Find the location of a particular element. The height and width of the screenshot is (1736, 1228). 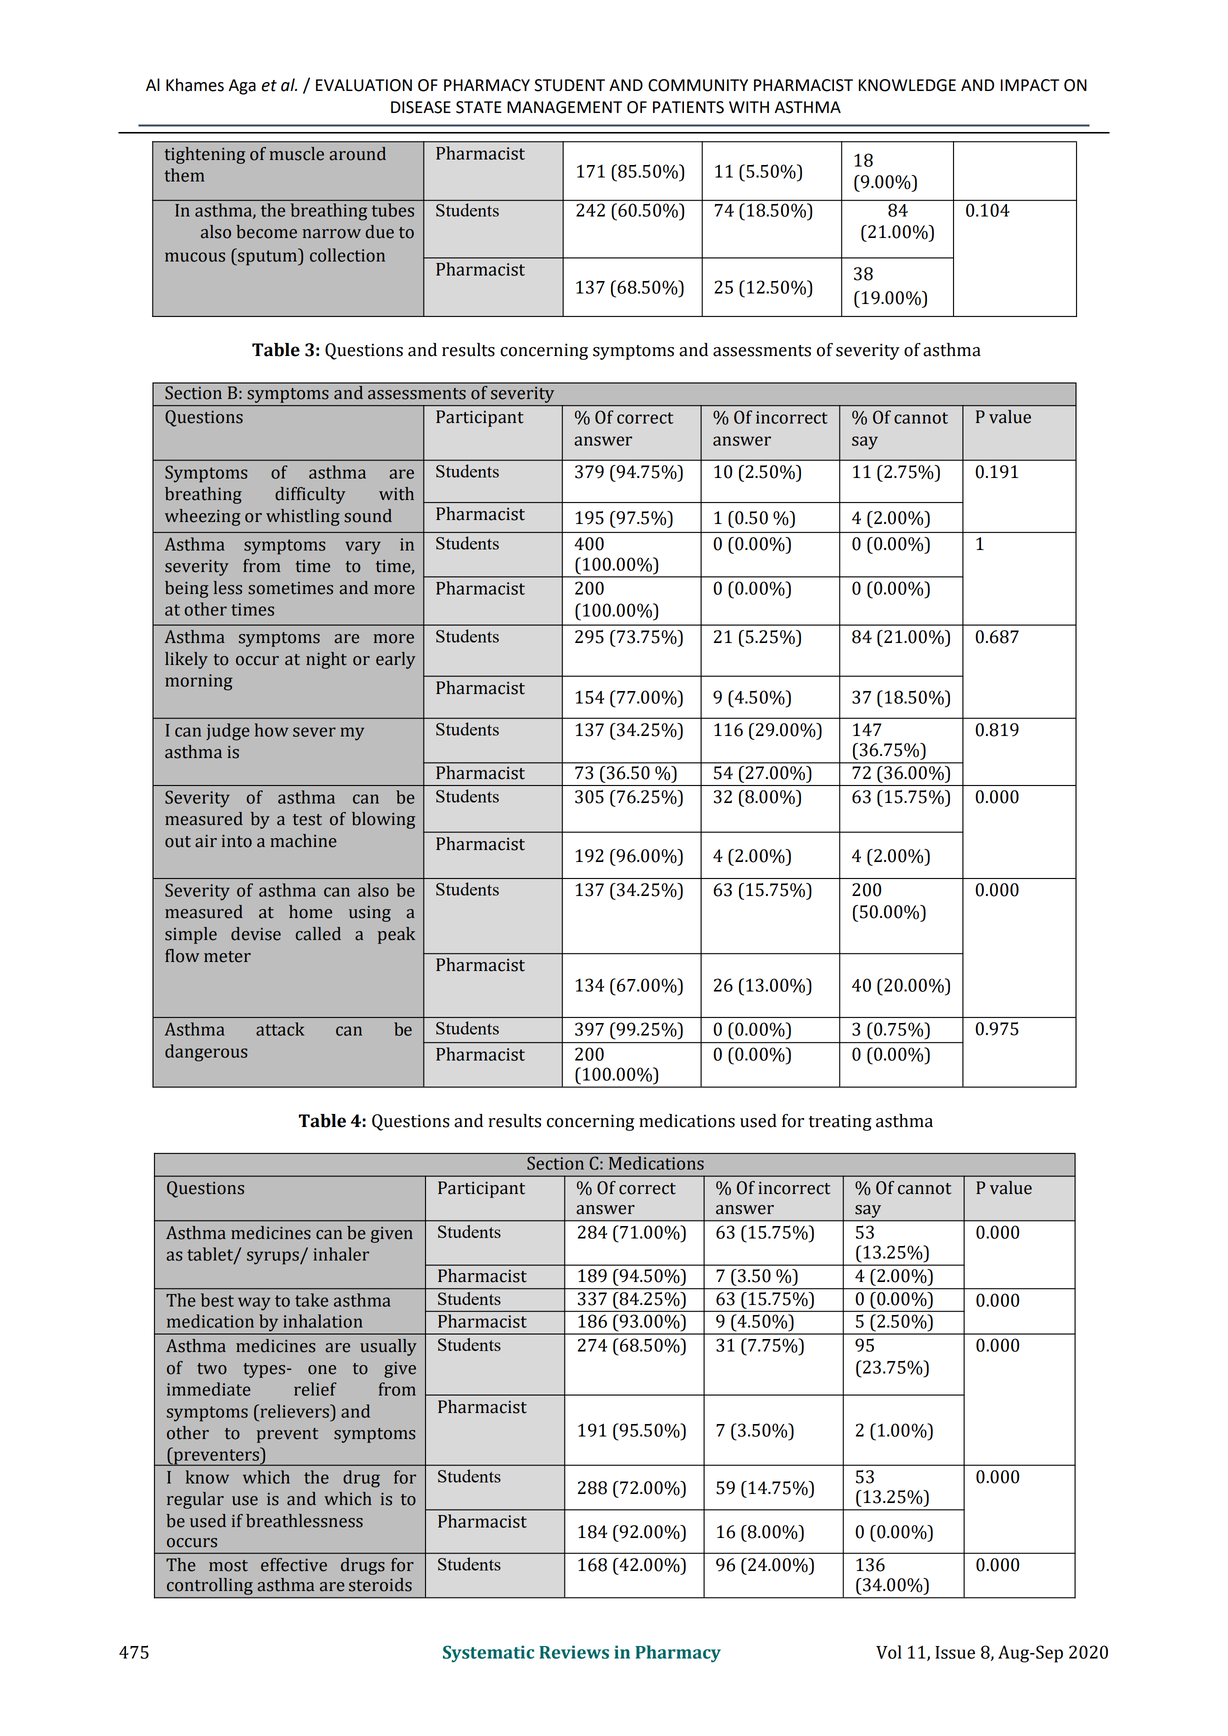

effective is located at coordinates (294, 1565).
